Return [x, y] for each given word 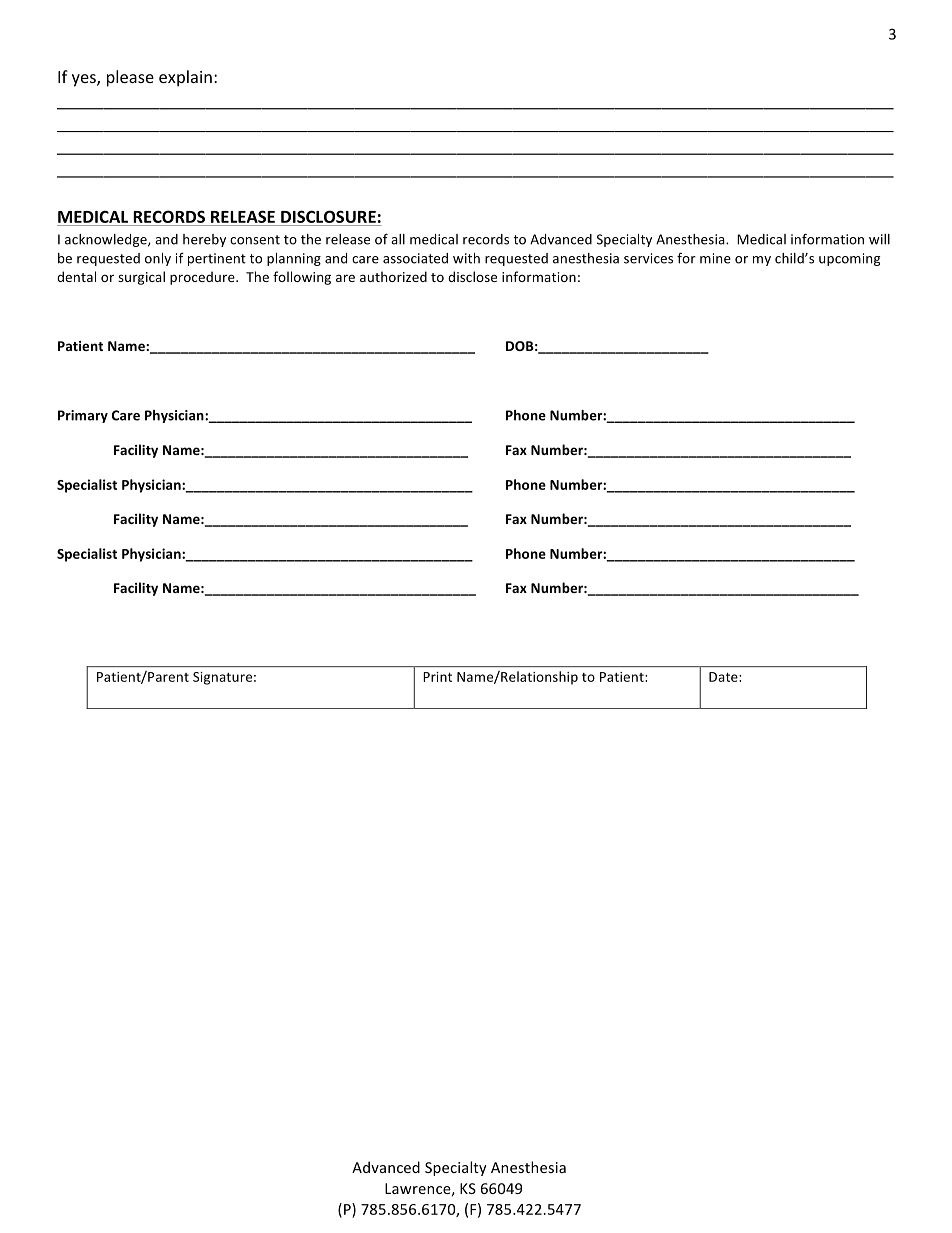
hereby [204, 240]
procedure [203, 278]
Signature [222, 678]
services [648, 258]
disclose [472, 276]
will [879, 239]
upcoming [849, 259]
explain [185, 78]
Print [437, 677]
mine [715, 258]
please [130, 78]
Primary [83, 416]
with [466, 258]
